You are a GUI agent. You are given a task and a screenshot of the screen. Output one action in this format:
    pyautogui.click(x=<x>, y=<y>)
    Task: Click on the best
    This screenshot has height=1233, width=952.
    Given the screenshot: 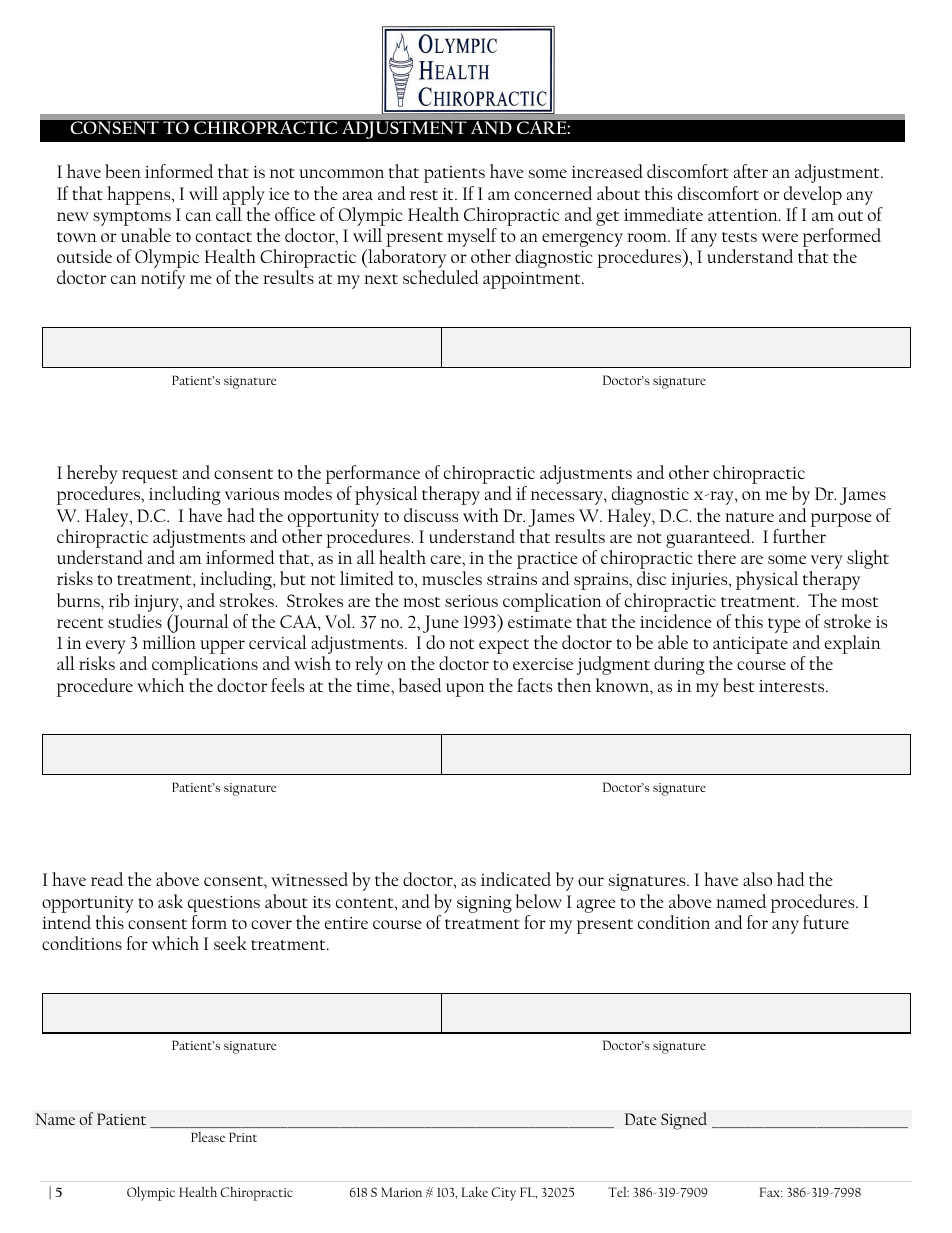 What is the action you would take?
    pyautogui.click(x=738, y=685)
